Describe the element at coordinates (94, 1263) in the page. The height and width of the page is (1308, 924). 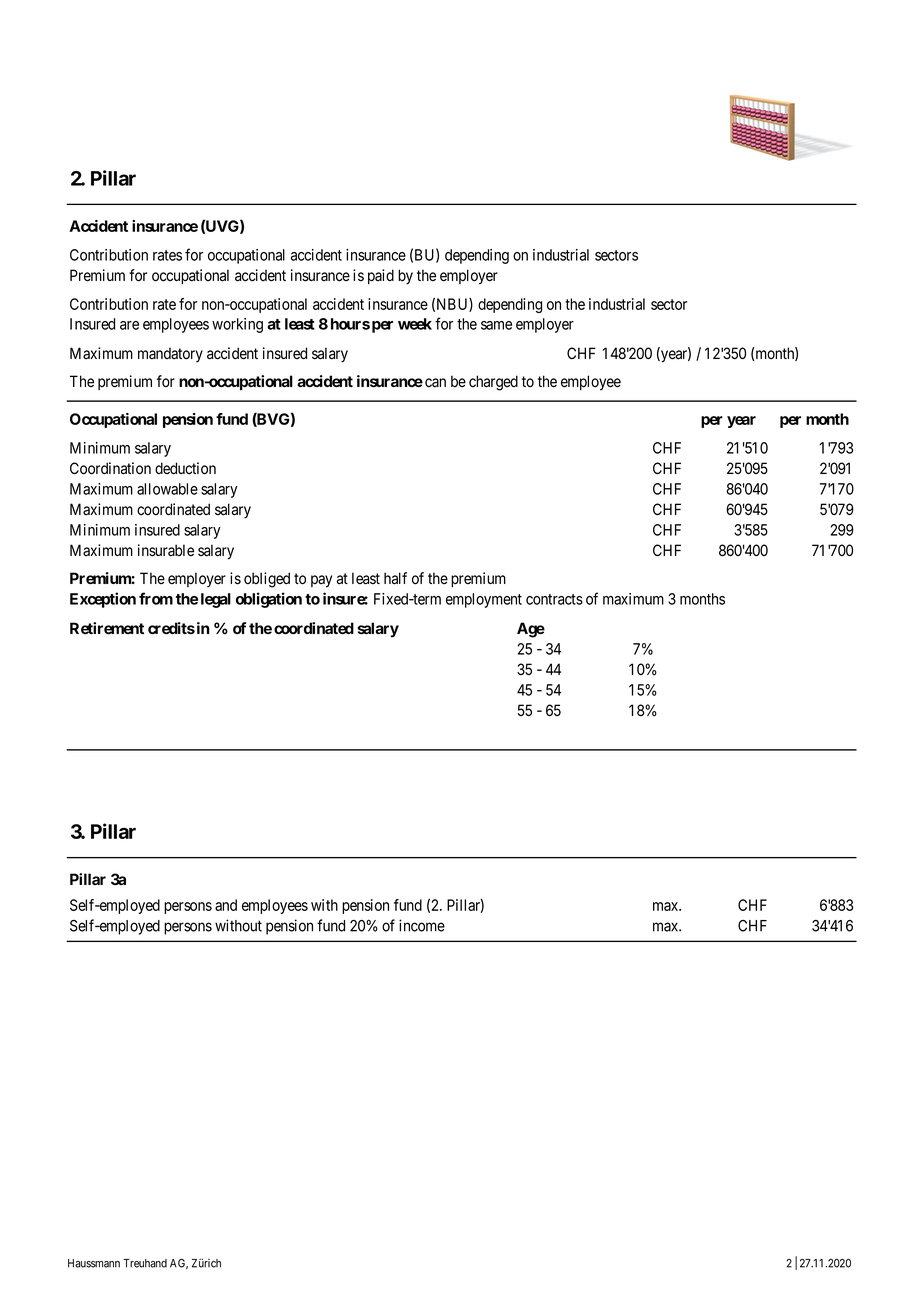
I see `Haussmann` at that location.
